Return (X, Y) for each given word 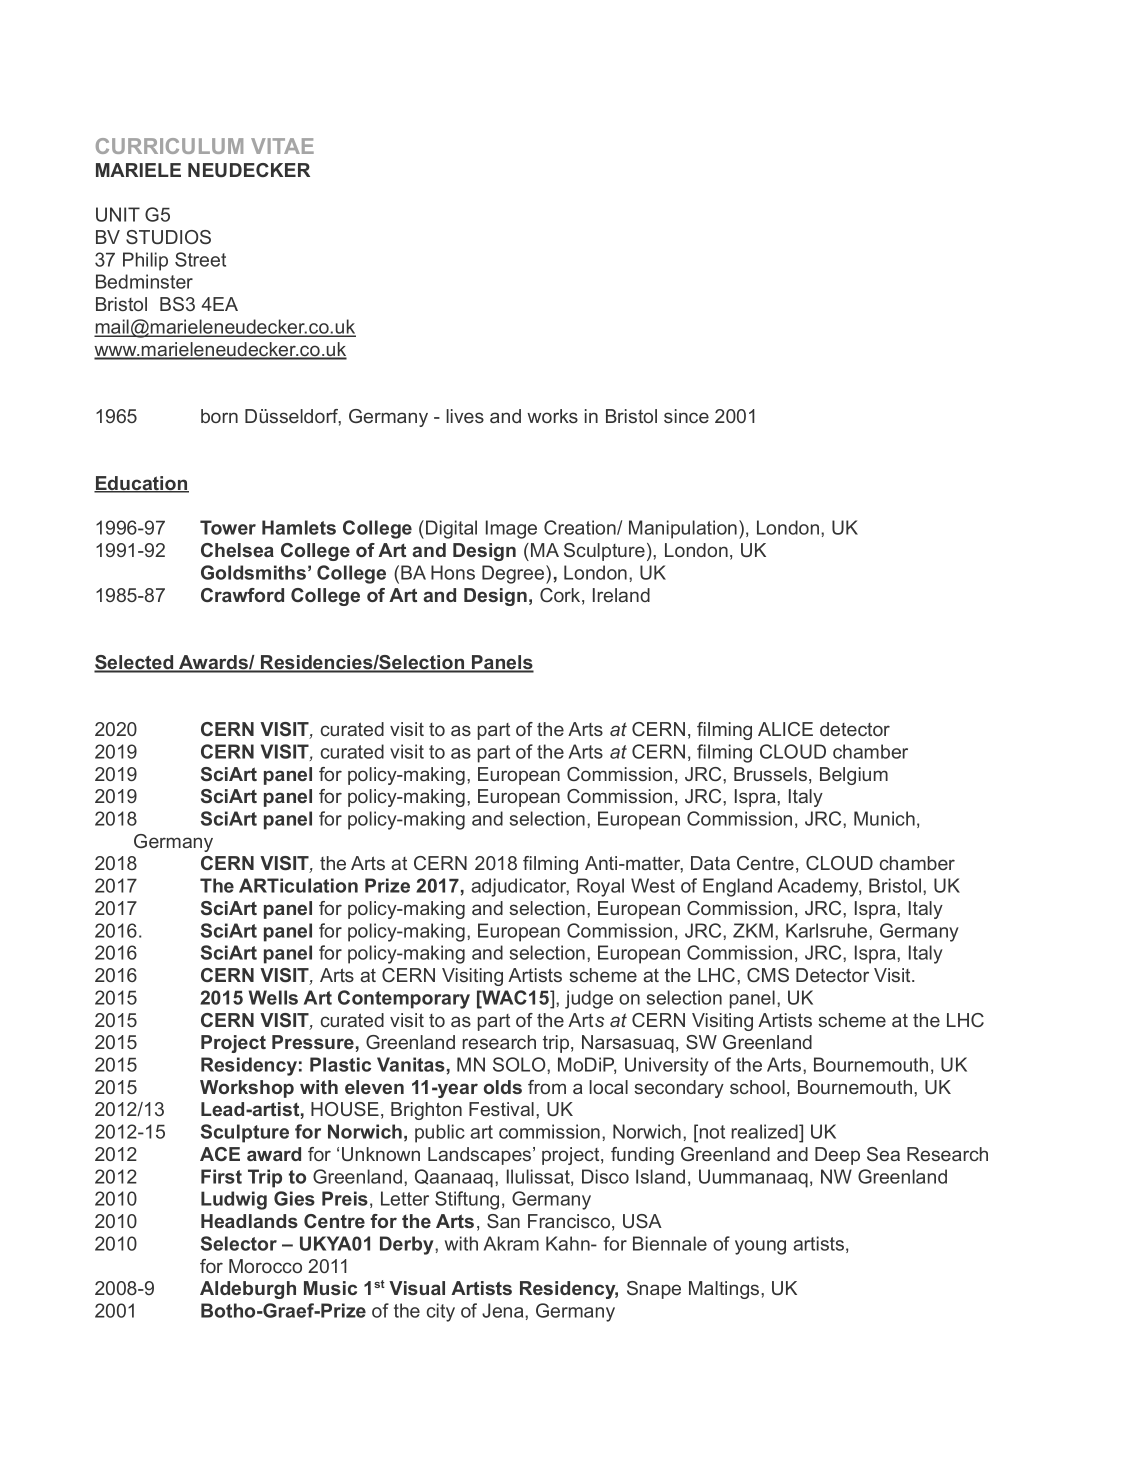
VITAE (282, 146)
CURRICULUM (169, 146)
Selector (239, 1243)
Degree (514, 574)
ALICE (785, 729)
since (686, 416)
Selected (135, 663)
